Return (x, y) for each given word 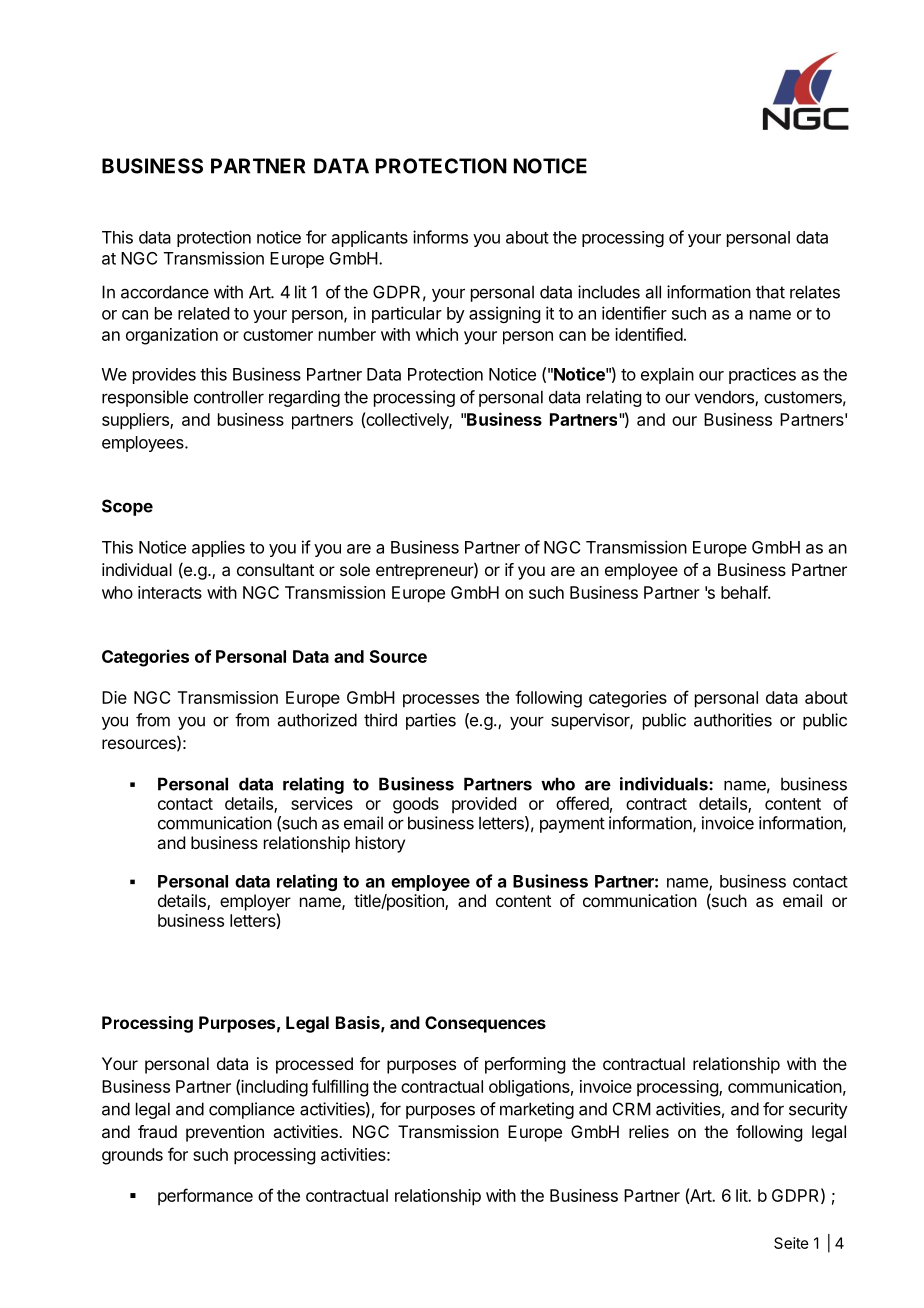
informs (440, 237)
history (380, 844)
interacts (170, 592)
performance (205, 1197)
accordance (165, 292)
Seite (791, 1243)
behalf (745, 592)
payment (572, 825)
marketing (537, 1110)
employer (255, 902)
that (770, 292)
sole (355, 569)
